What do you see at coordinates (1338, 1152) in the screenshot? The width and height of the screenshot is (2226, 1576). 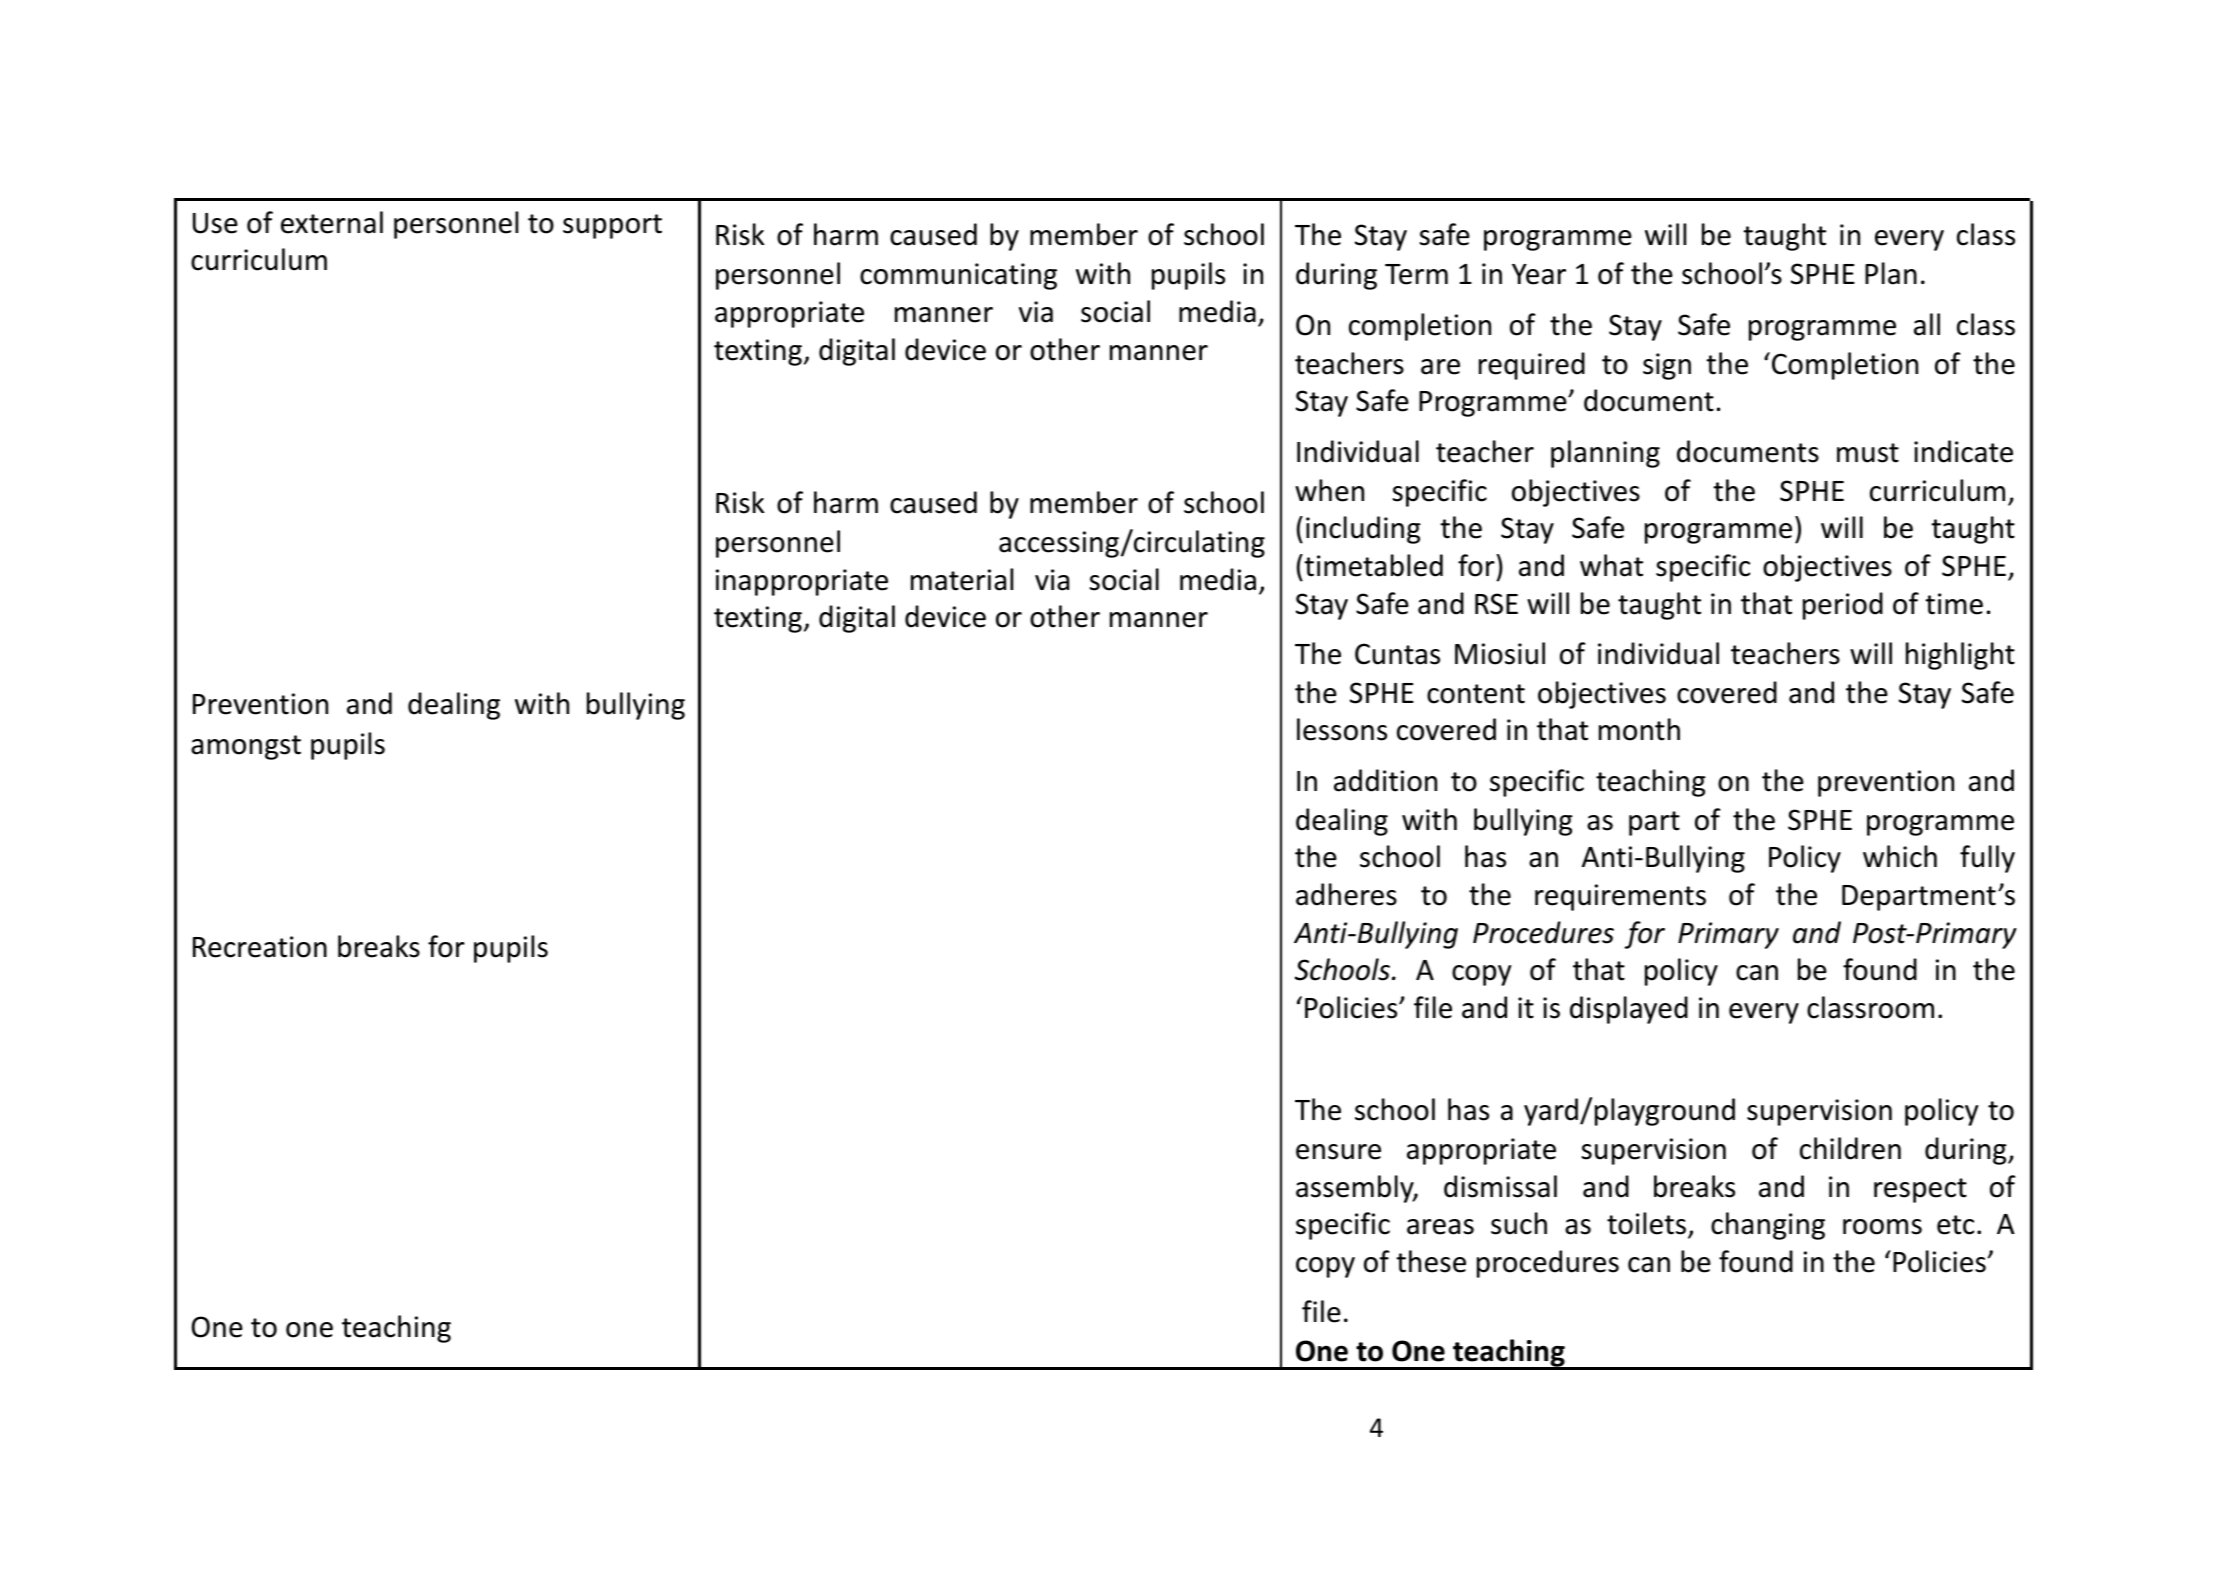 I see `ensure` at bounding box center [1338, 1152].
